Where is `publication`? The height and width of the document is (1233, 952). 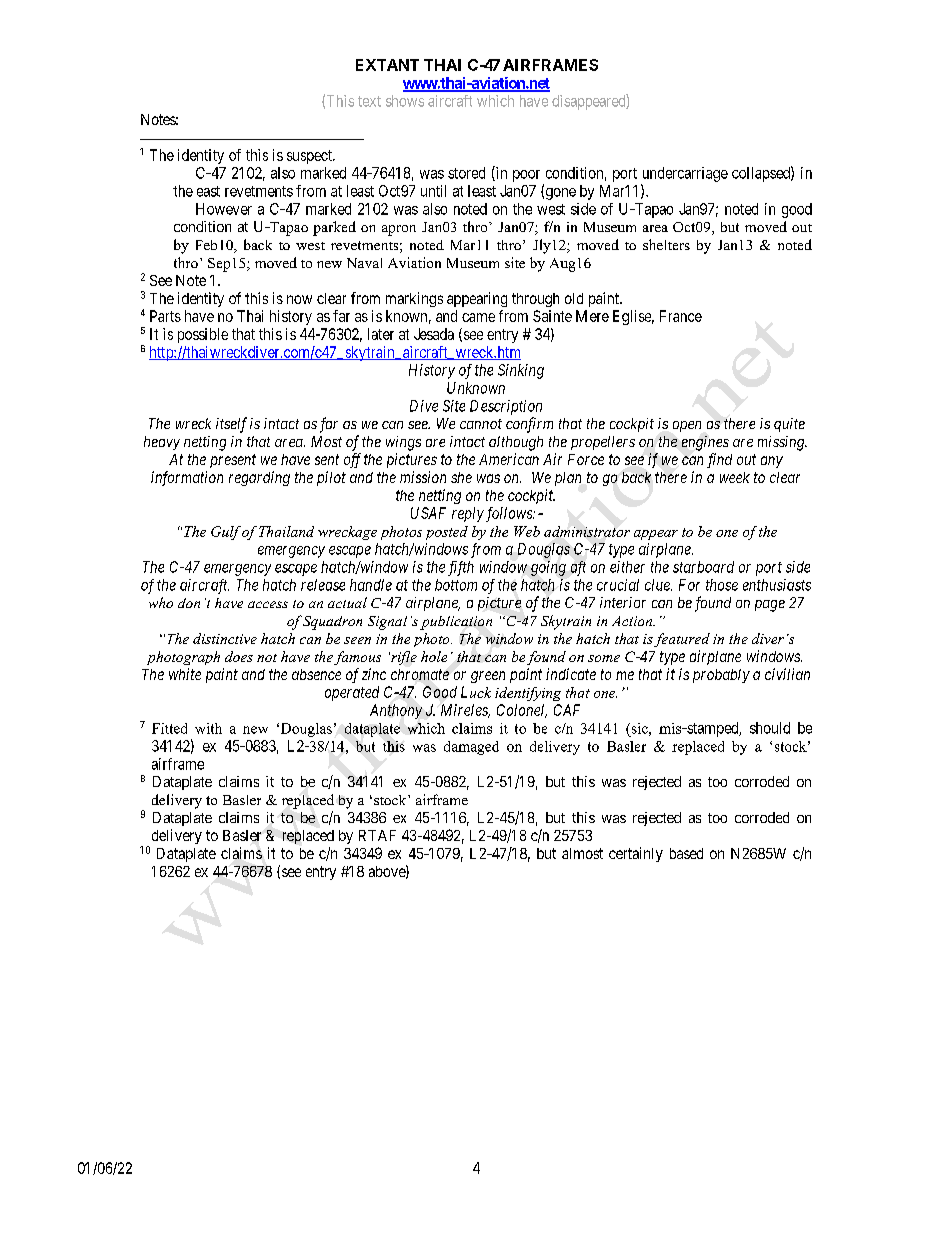 publication is located at coordinates (456, 623).
